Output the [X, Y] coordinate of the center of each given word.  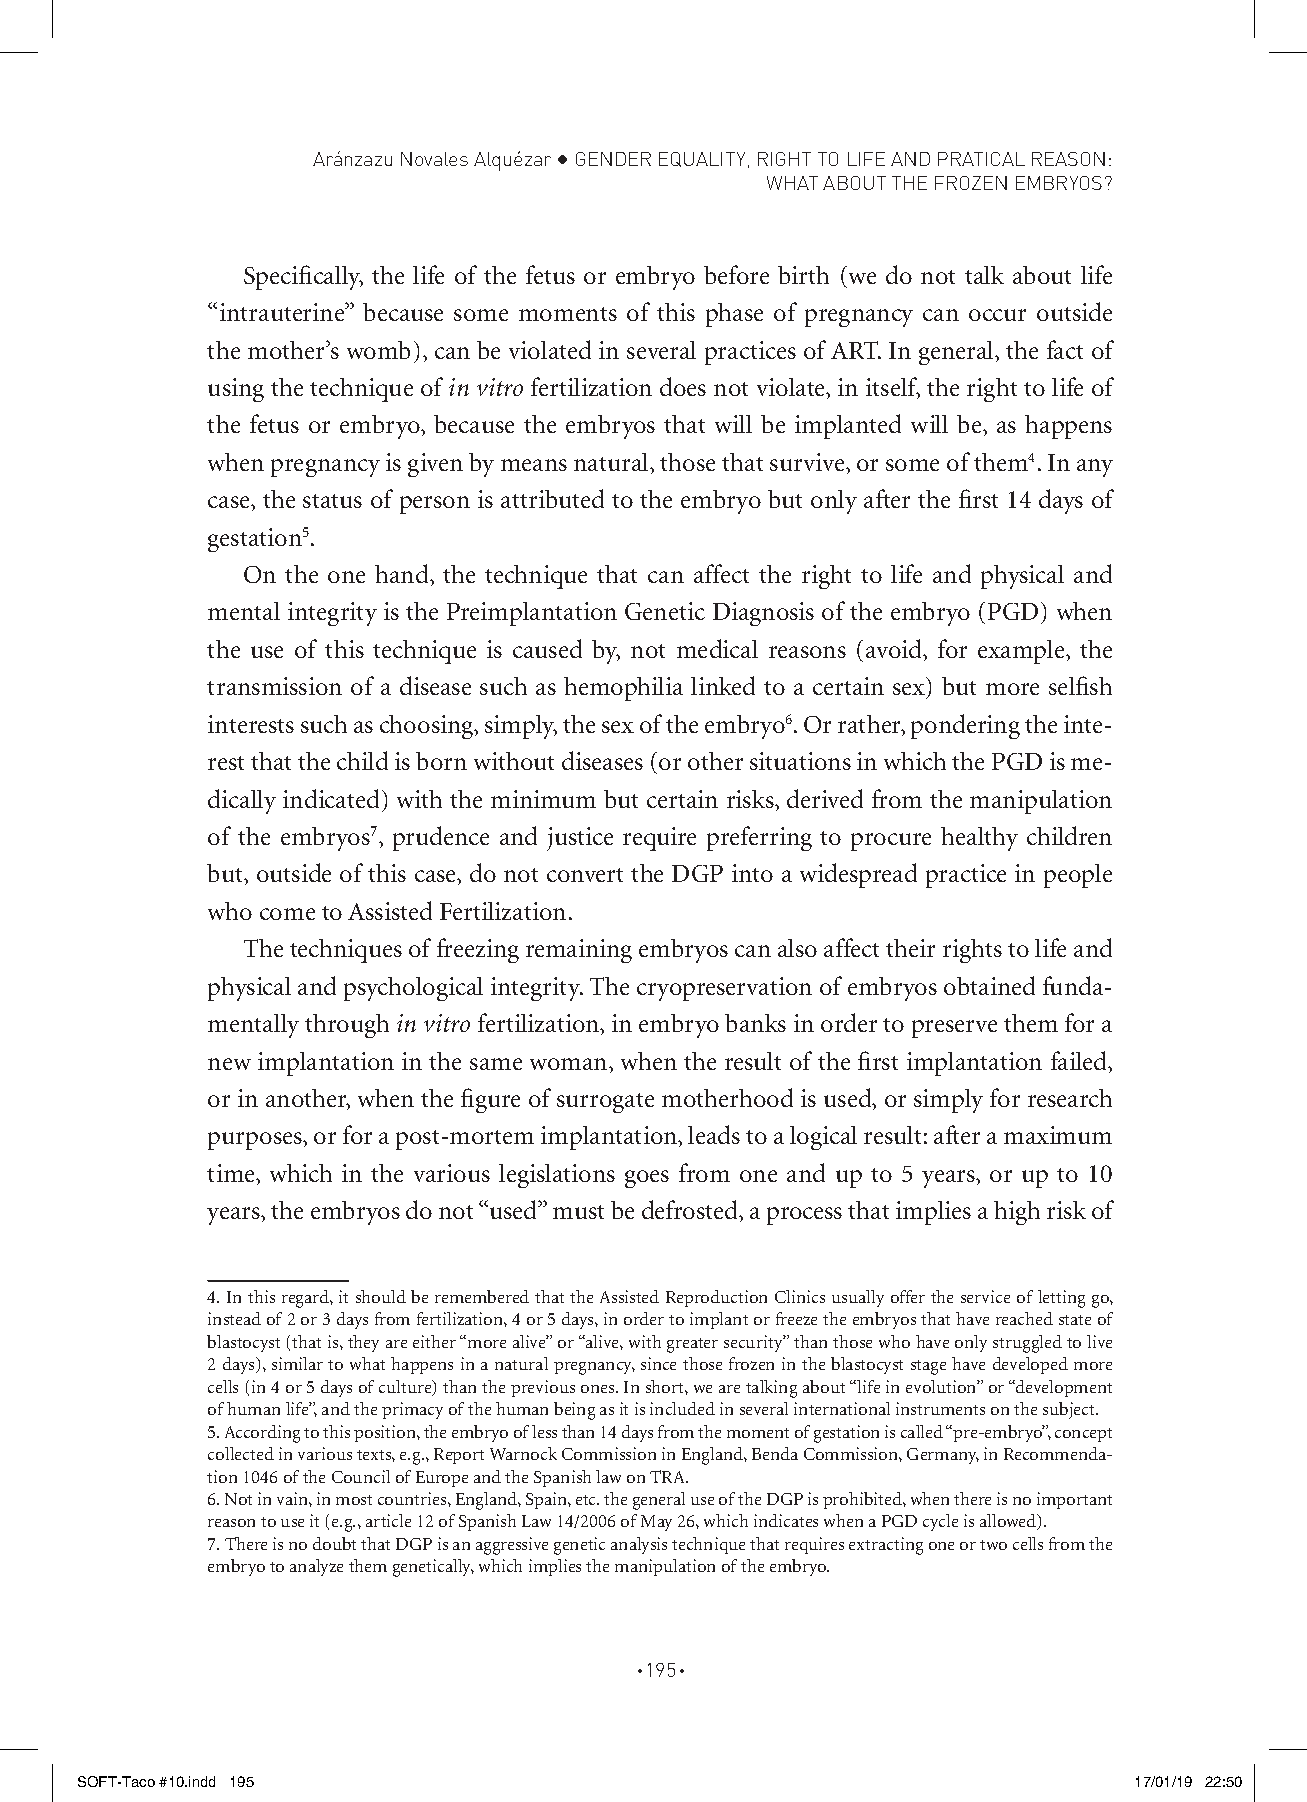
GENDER [613, 159]
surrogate [605, 1103]
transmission [274, 686]
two [993, 1545]
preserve [954, 1029]
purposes [256, 1141]
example [1022, 652]
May [656, 1523]
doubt [334, 1543]
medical [717, 648]
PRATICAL [981, 159]
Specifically [303, 277]
